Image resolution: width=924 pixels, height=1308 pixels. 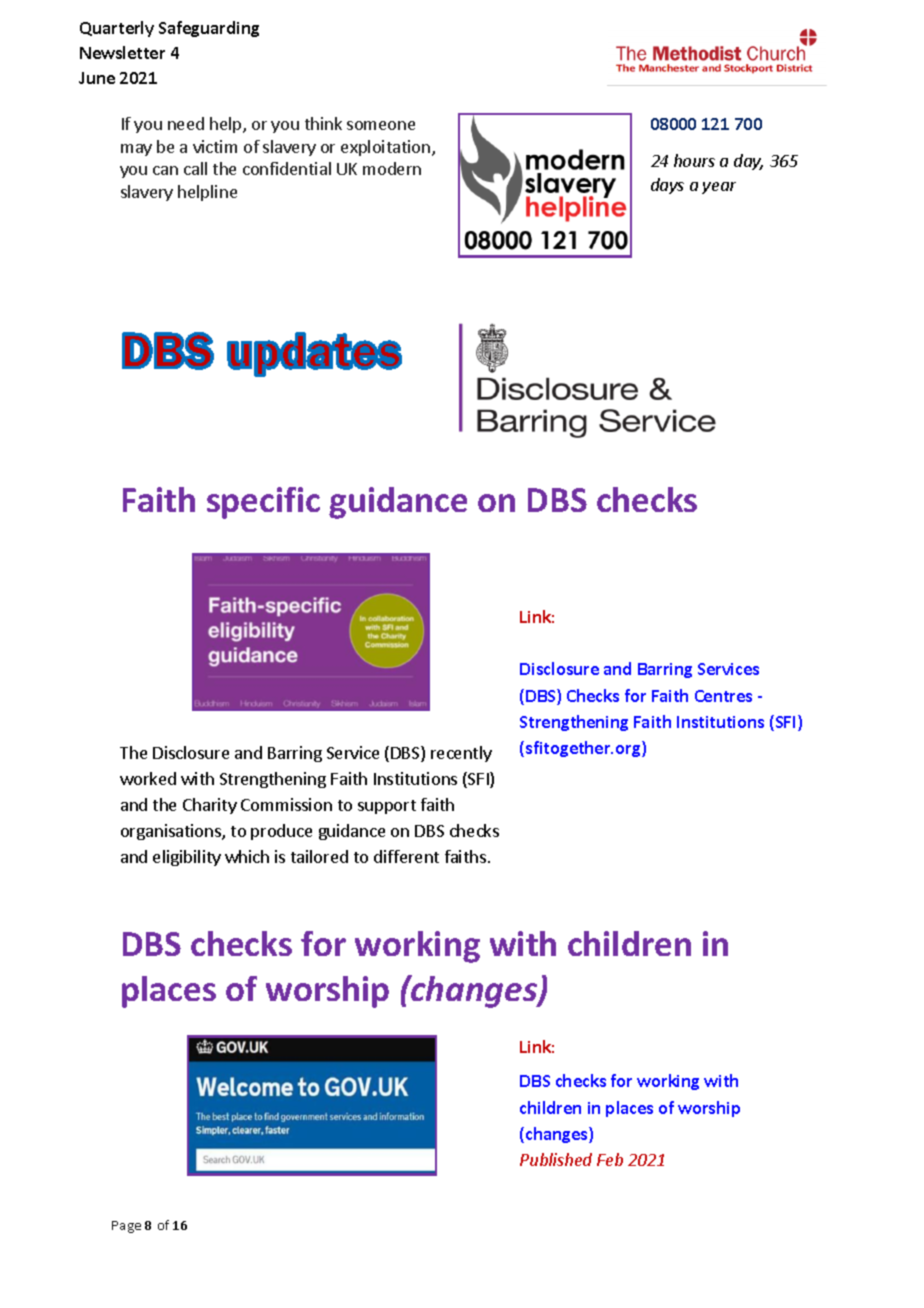 I want to click on Page, so click(x=126, y=1227).
